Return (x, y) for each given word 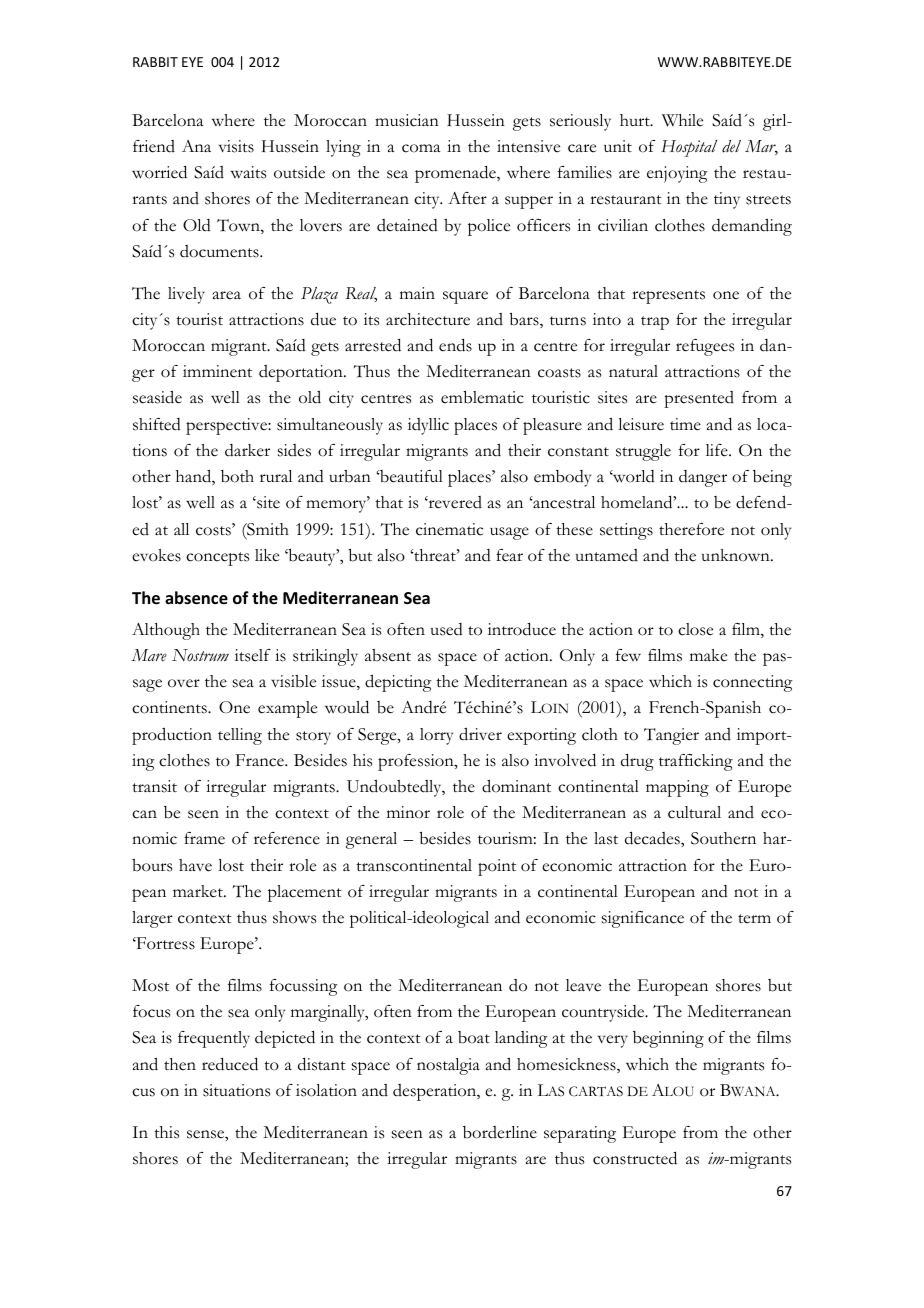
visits (236, 146)
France (261, 760)
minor (408, 812)
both (237, 476)
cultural (694, 812)
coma (421, 148)
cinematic (449, 529)
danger (703, 478)
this (166, 1132)
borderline (500, 1132)
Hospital (689, 148)
